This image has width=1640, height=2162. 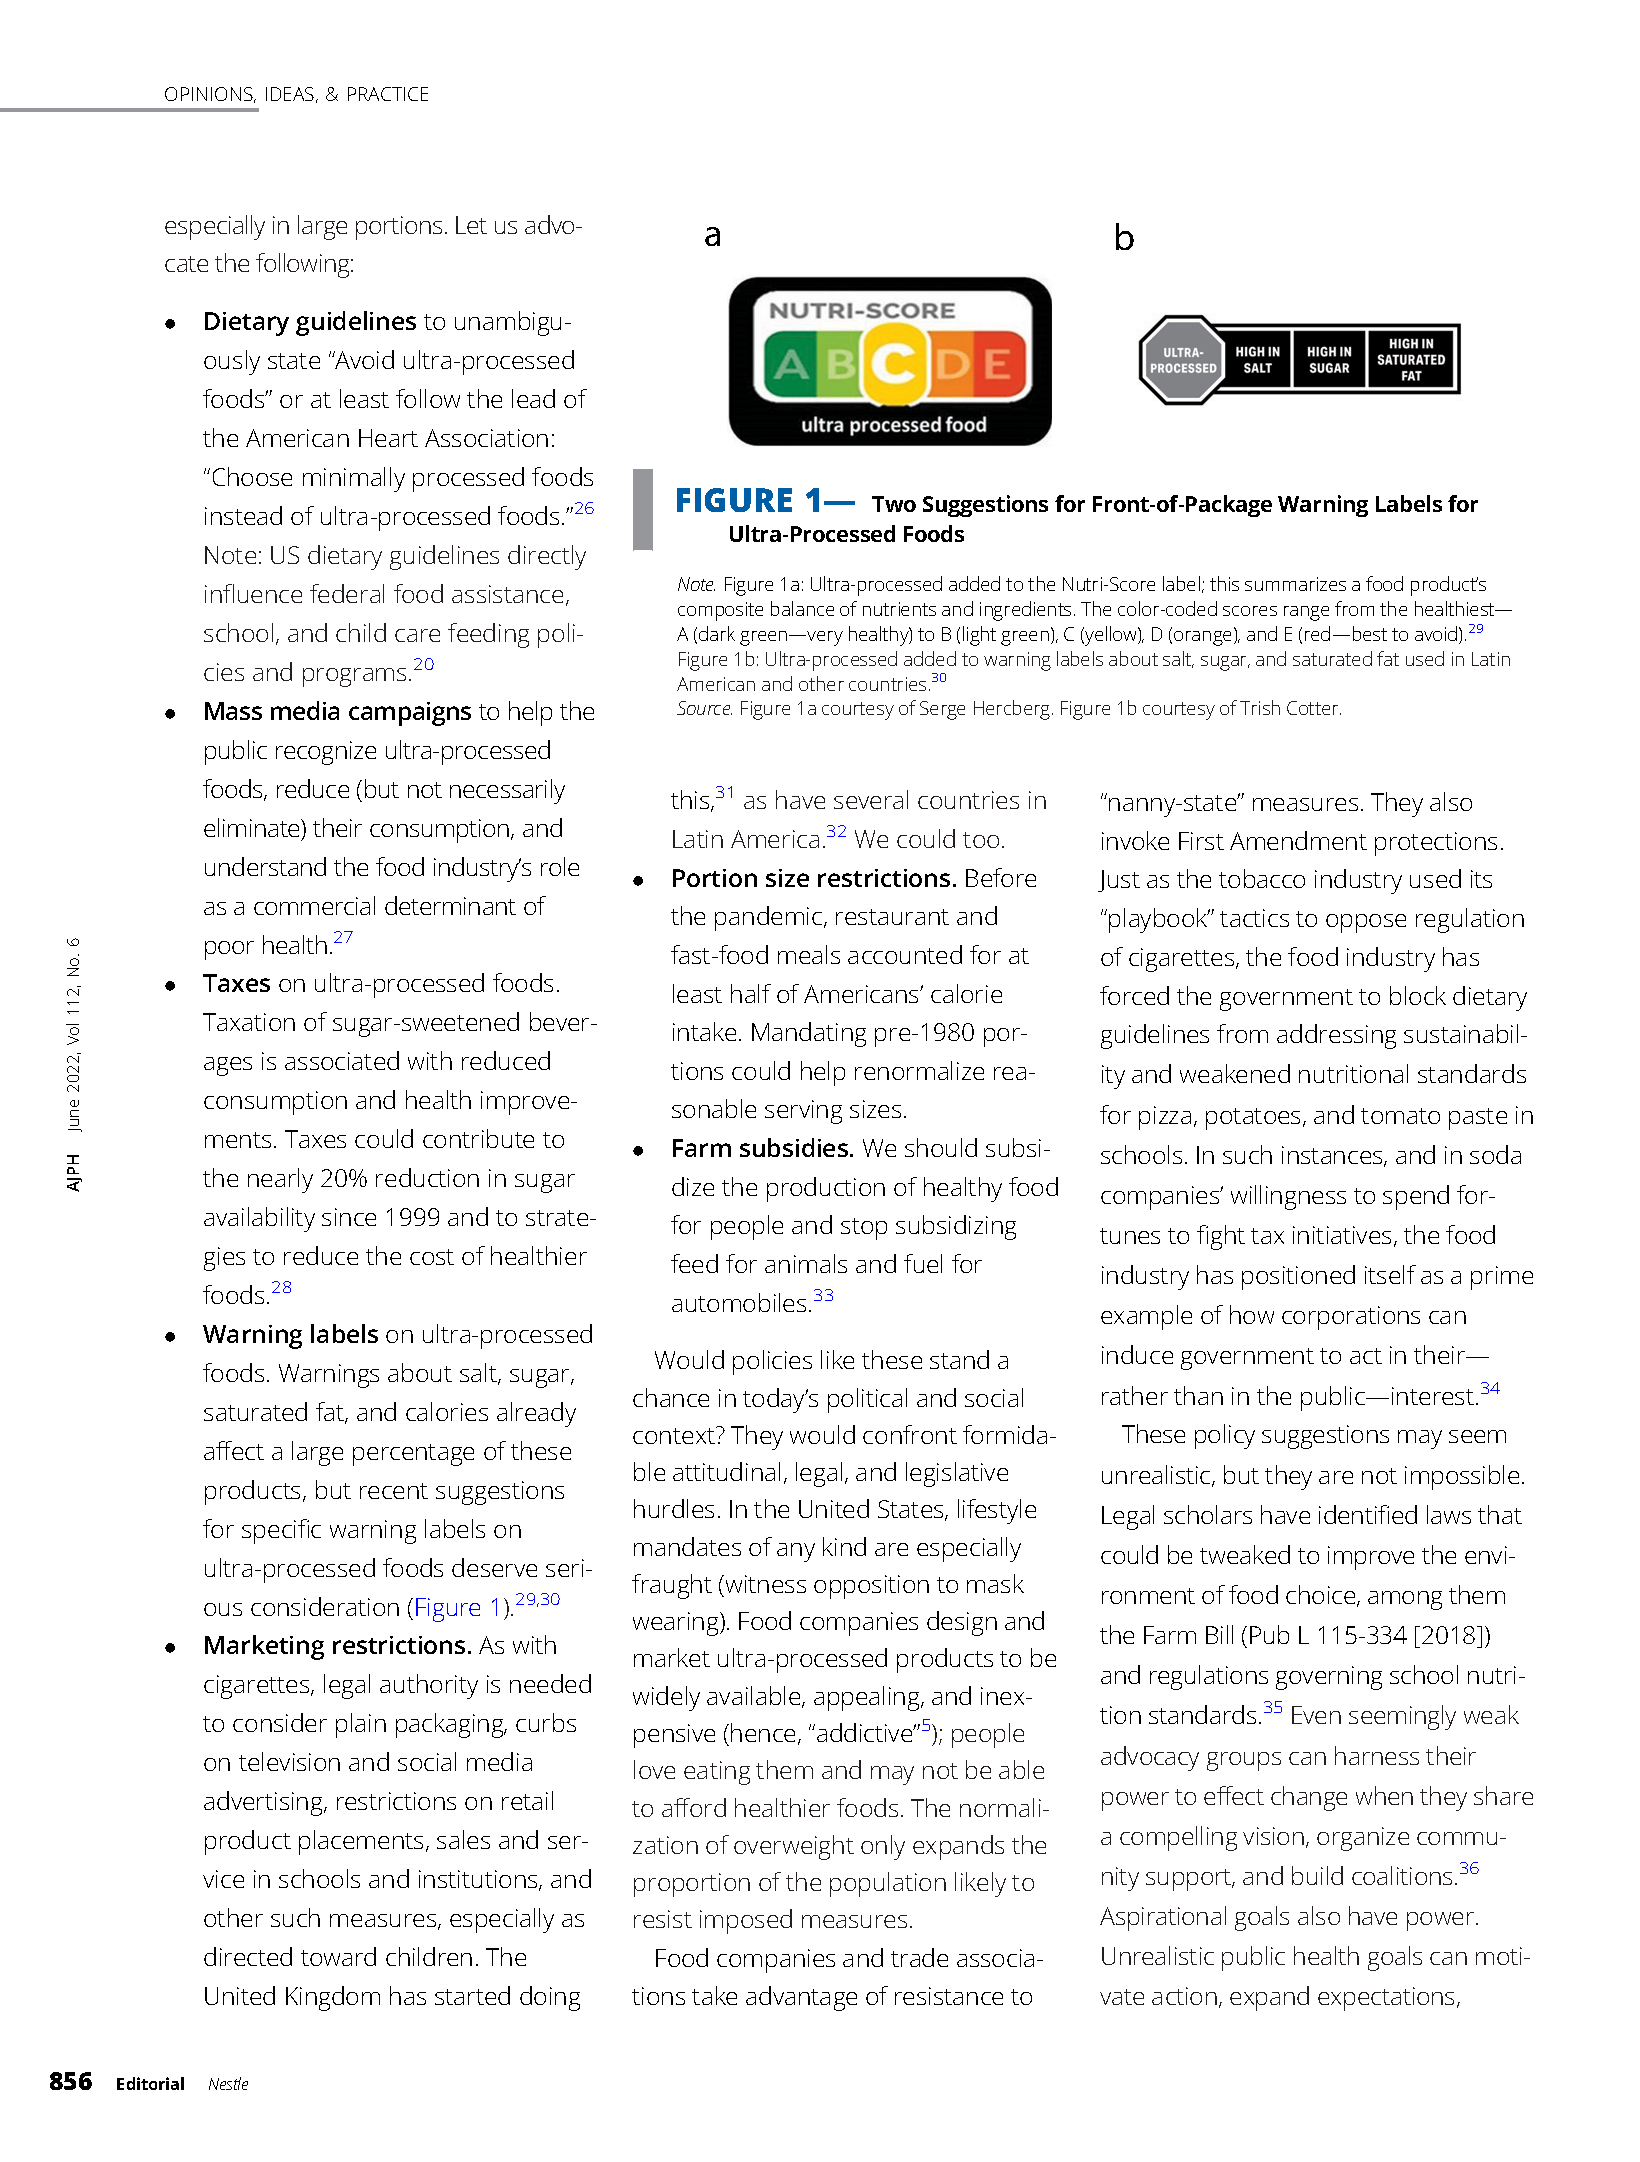 I want to click on Let, so click(x=471, y=225).
